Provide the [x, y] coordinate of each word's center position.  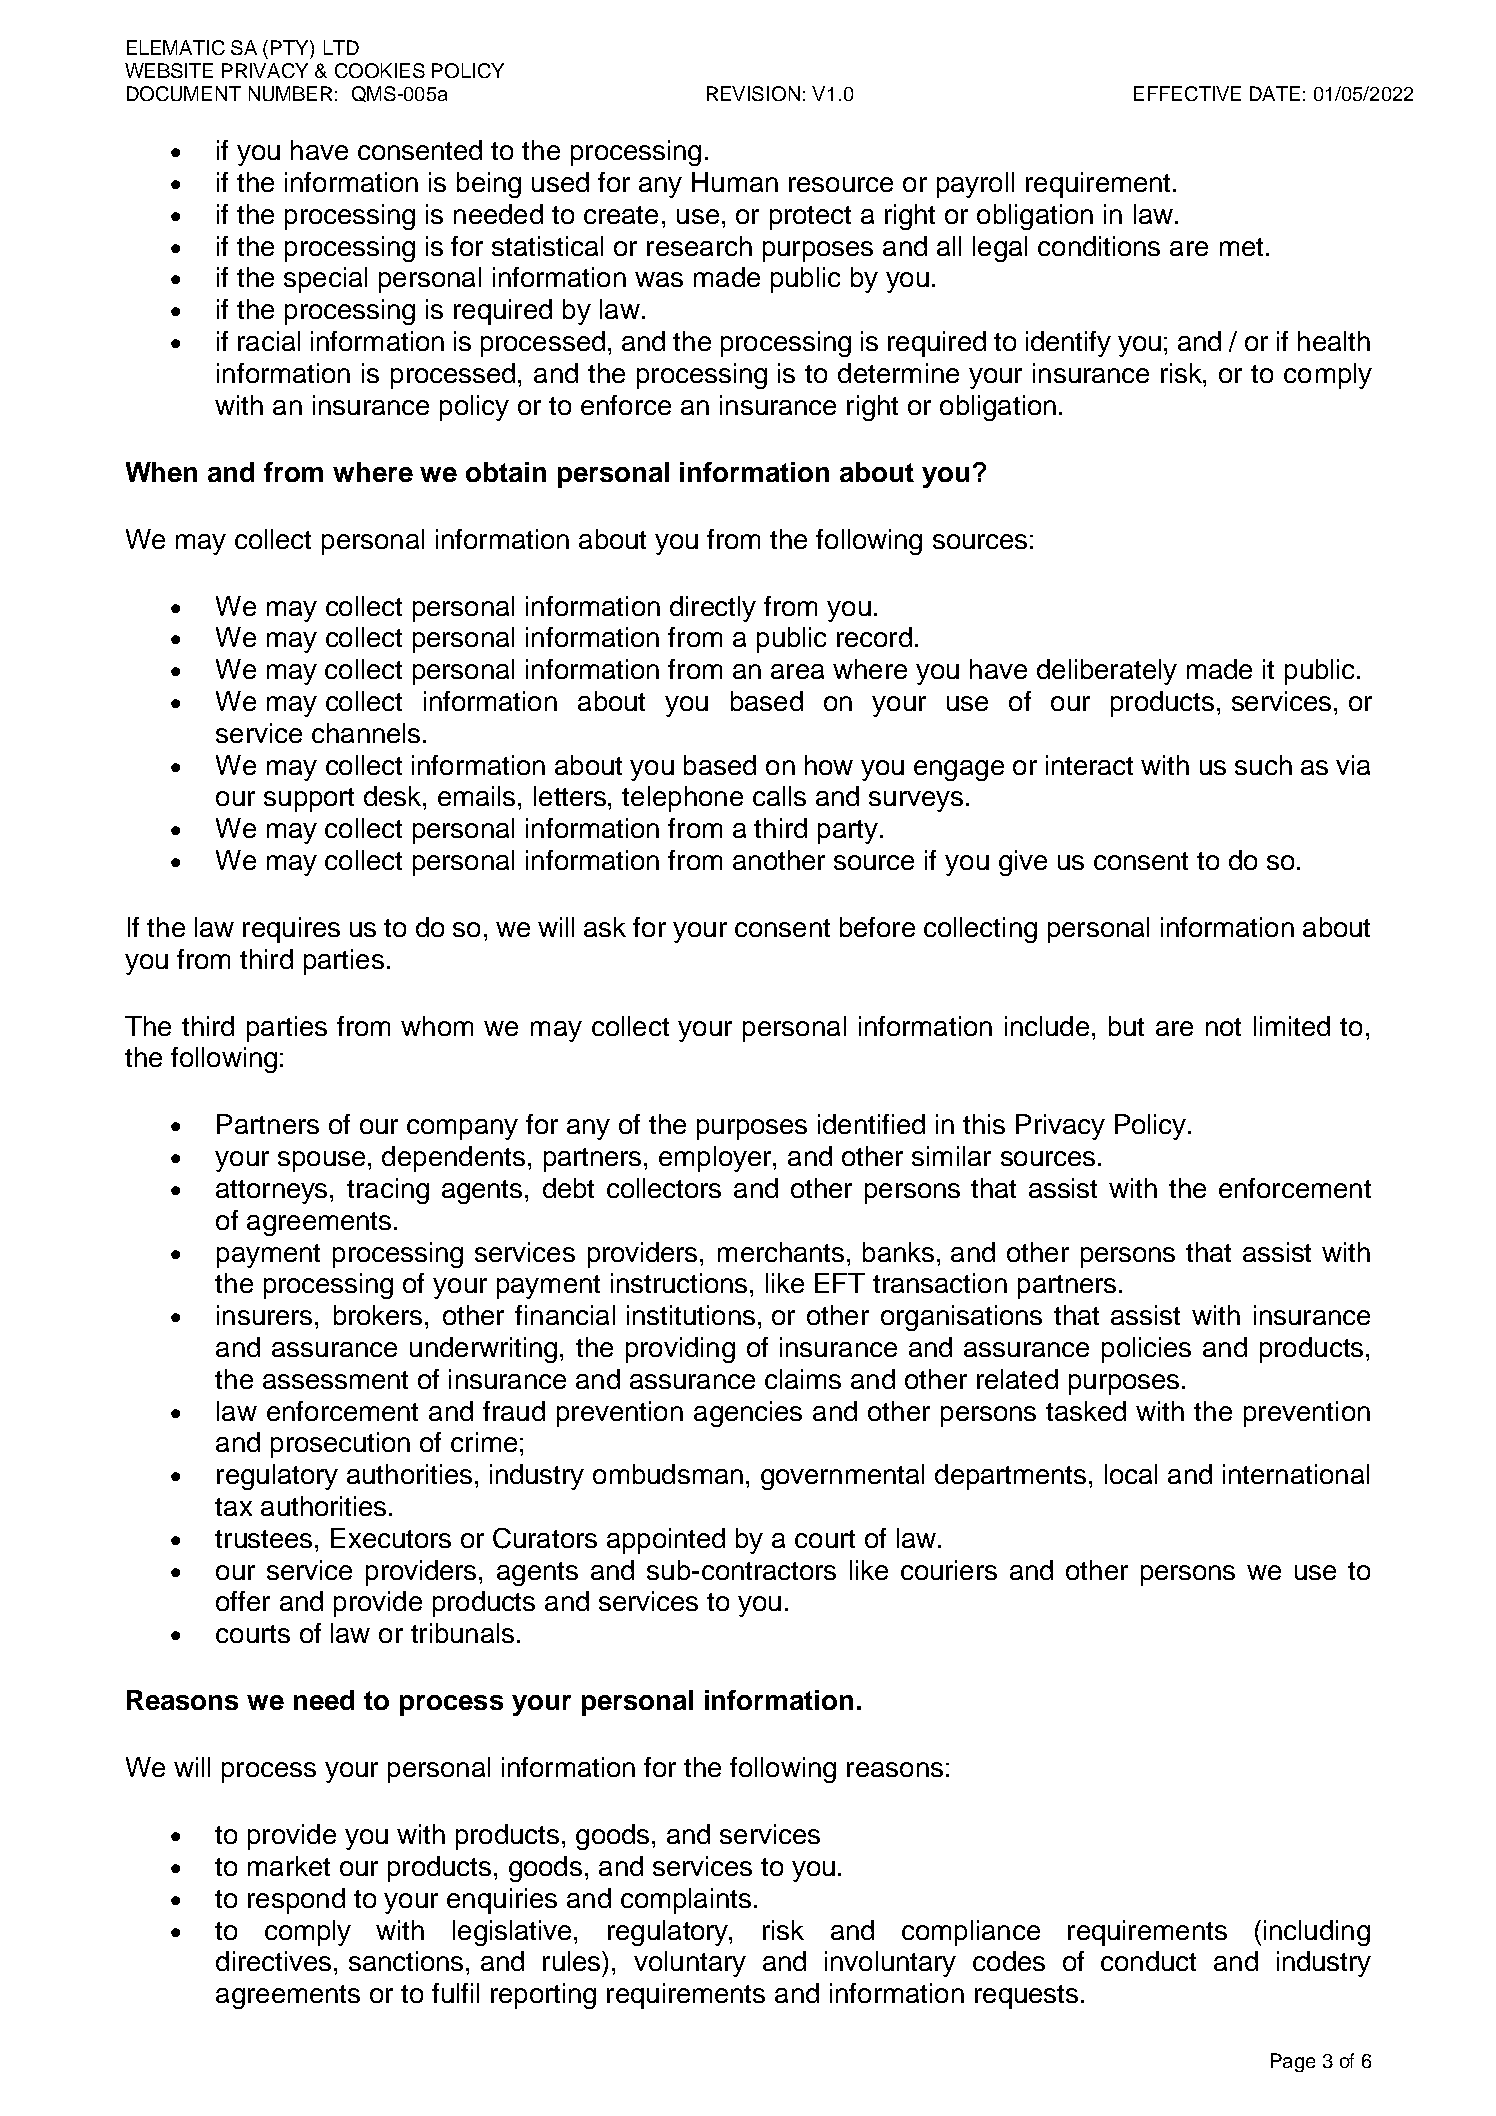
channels [366, 733]
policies [1146, 1350]
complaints [686, 1901]
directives [273, 1961]
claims [803, 1379]
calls [779, 796]
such [1263, 765]
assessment [335, 1380]
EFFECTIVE [1187, 93]
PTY [291, 47]
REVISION [753, 93]
